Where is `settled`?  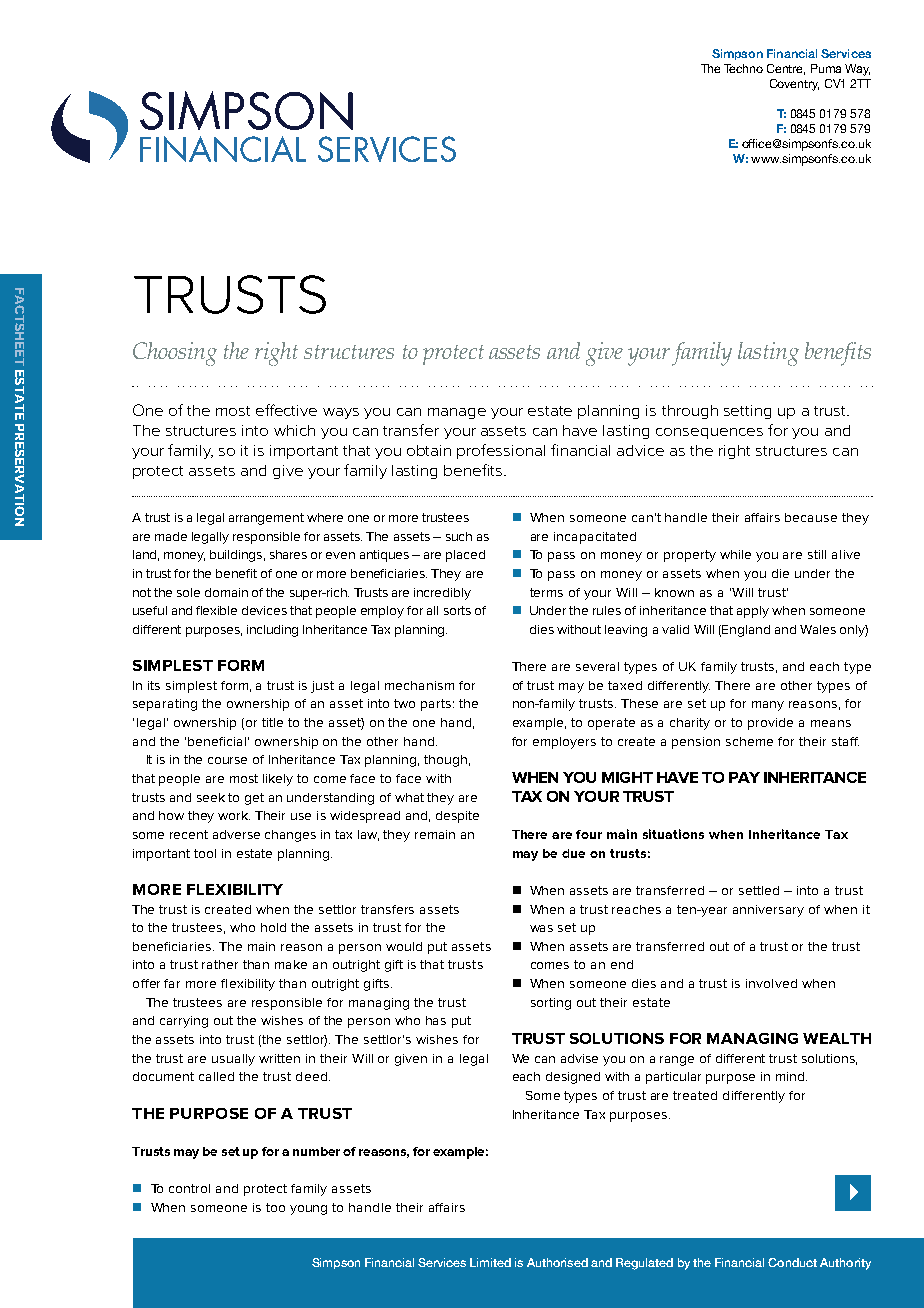 settled is located at coordinates (759, 890).
